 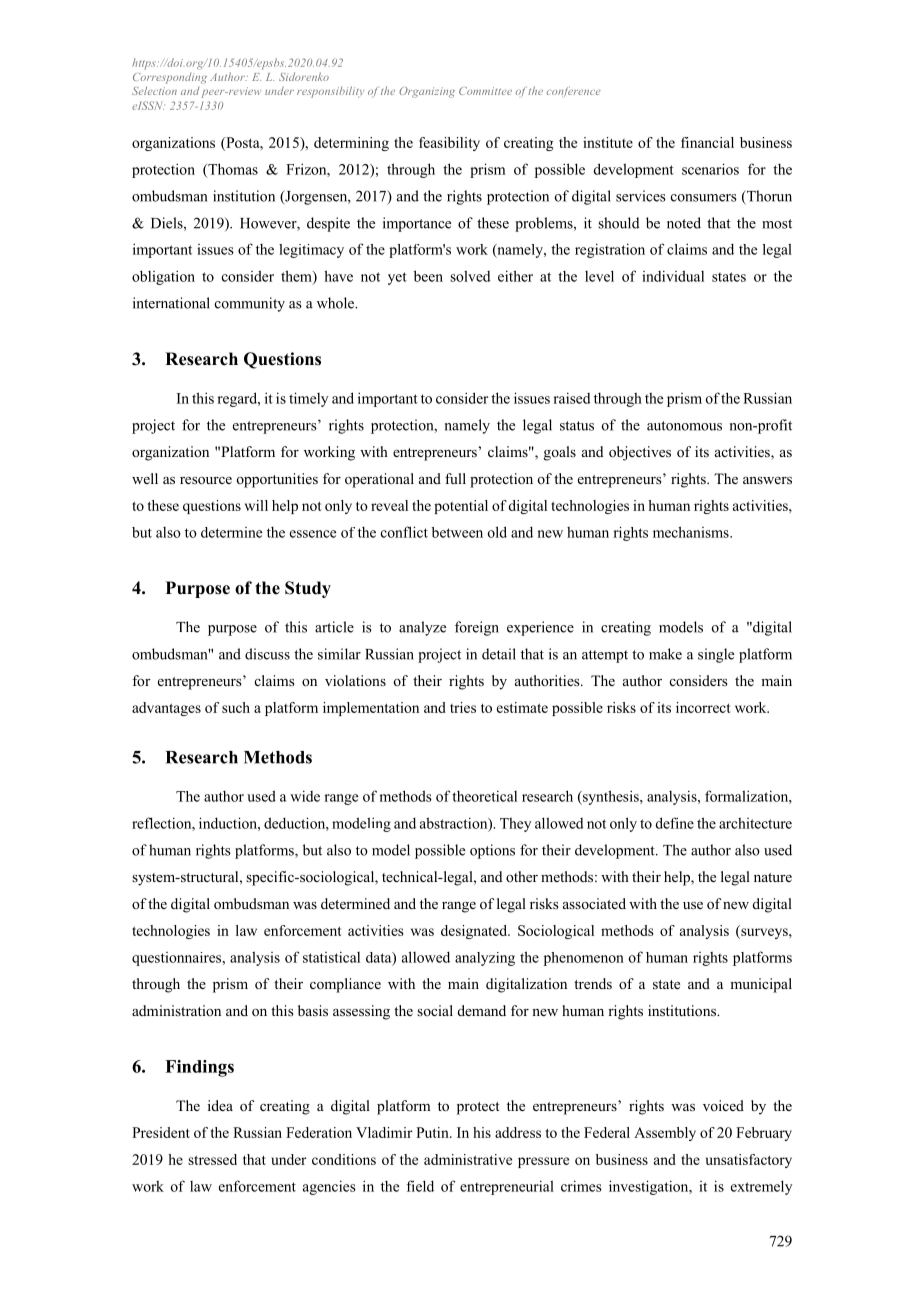 What do you see at coordinates (455, 478) in the screenshot?
I see `full` at bounding box center [455, 478].
